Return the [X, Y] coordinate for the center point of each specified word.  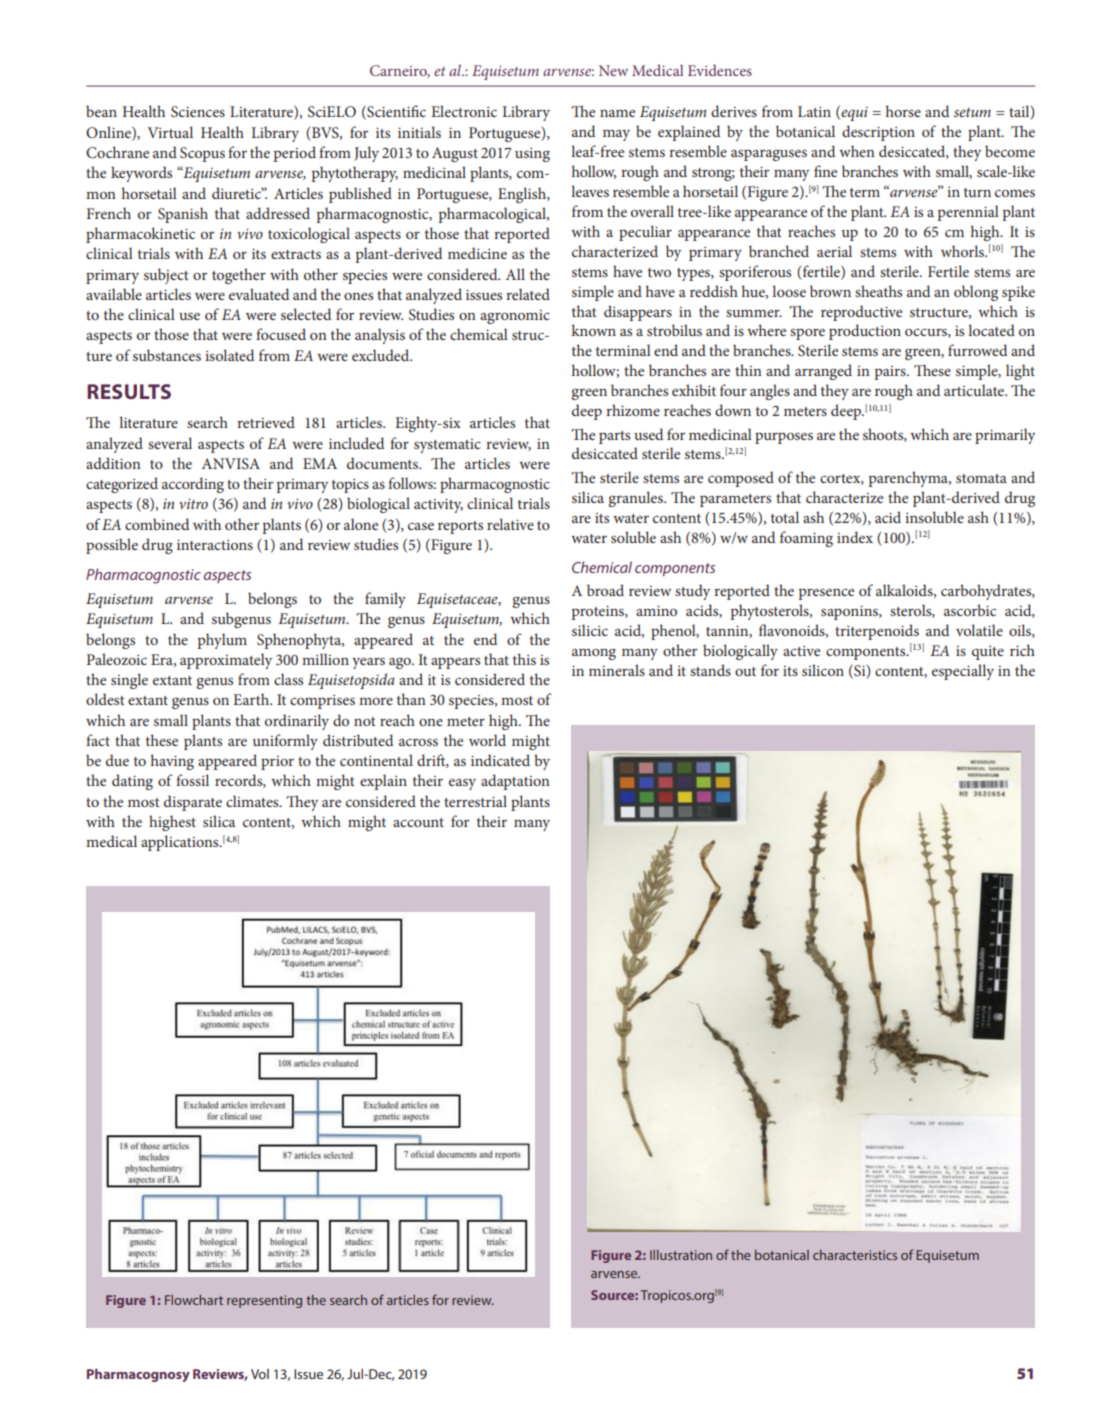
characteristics [855, 1255]
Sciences [198, 111]
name [617, 113]
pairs [891, 373]
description [878, 133]
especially [963, 672]
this [524, 659]
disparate [193, 803]
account [418, 822]
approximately [226, 661]
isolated [229, 355]
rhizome [633, 410]
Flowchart [194, 1300]
